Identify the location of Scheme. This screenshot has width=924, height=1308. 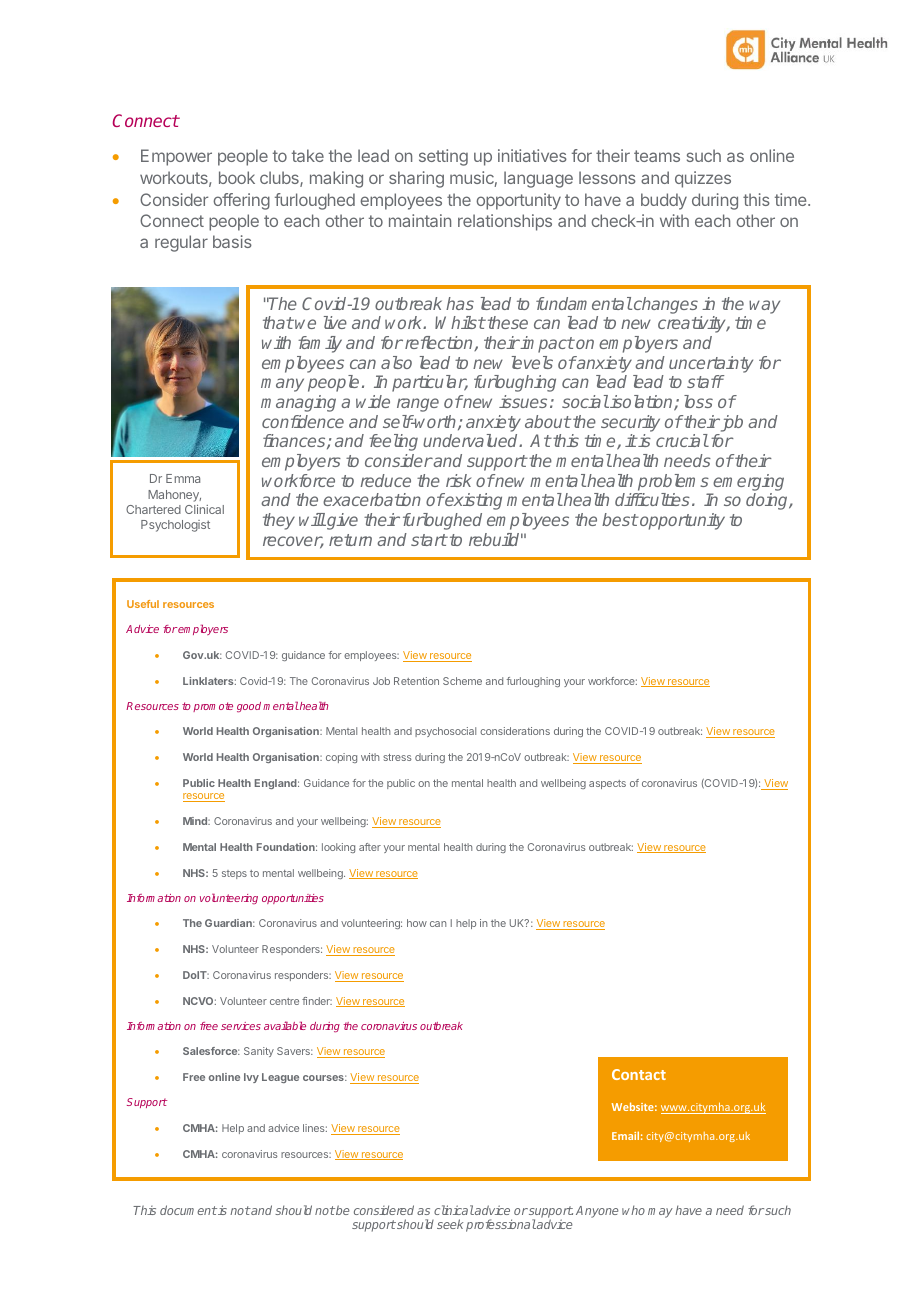
(462, 681).
